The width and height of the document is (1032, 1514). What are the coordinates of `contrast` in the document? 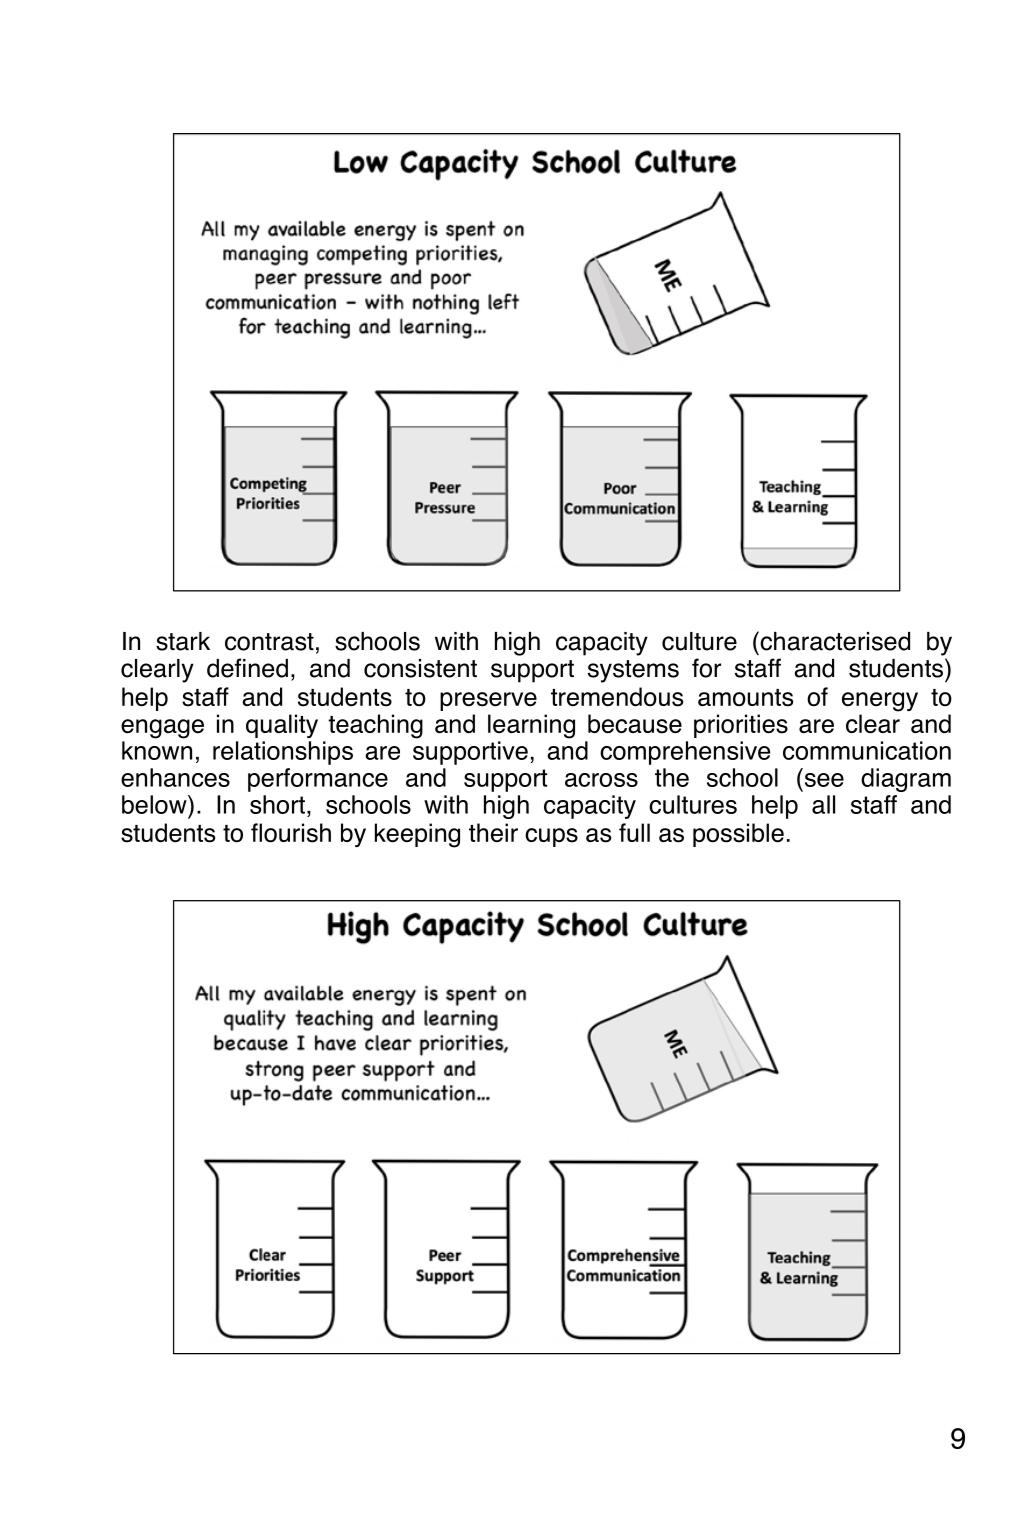 It's located at (269, 642).
